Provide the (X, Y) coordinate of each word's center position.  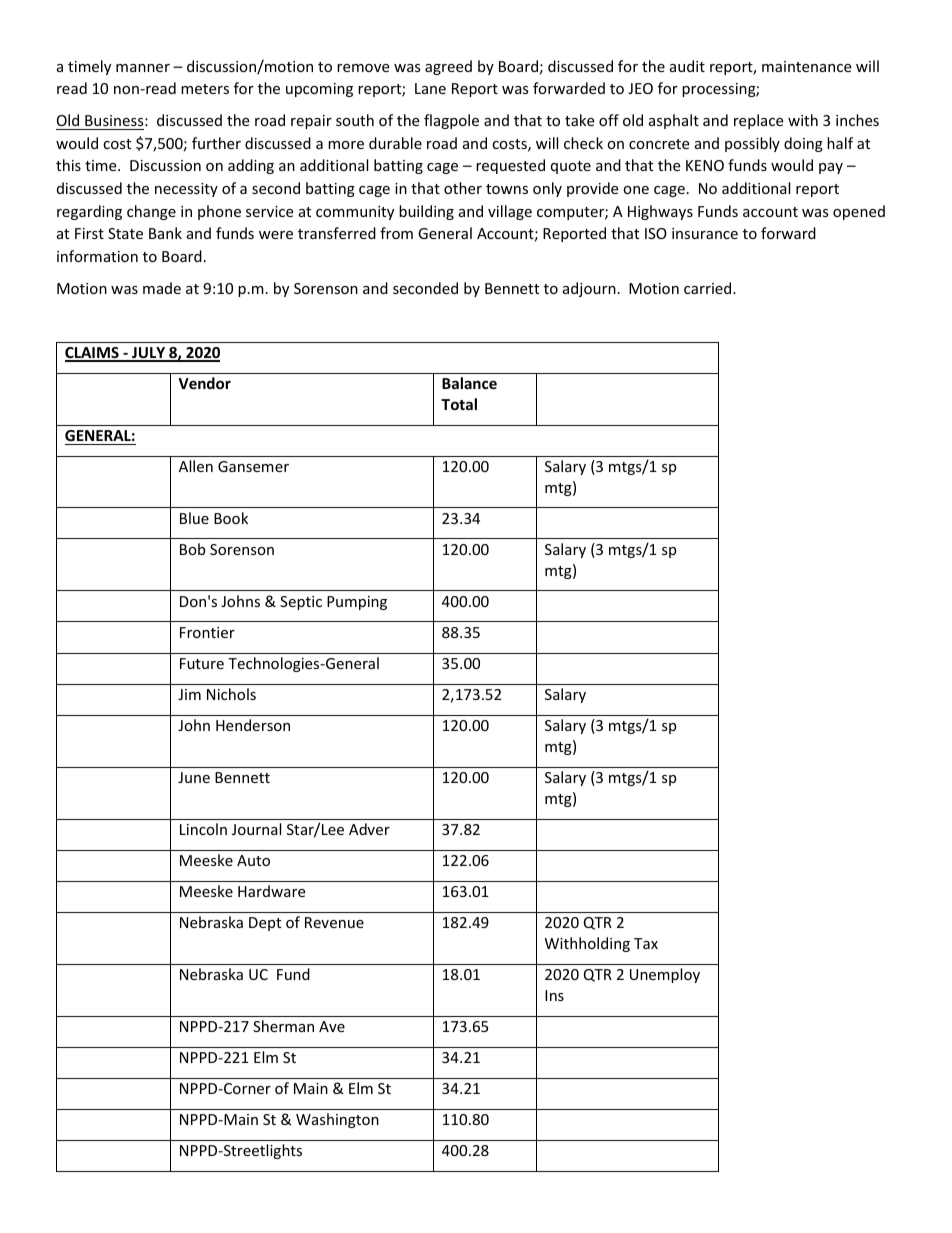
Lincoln (203, 829)
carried (709, 288)
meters (205, 89)
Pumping (357, 603)
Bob (192, 549)
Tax (646, 943)
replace (758, 121)
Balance (469, 383)
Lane (430, 88)
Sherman (283, 1026)
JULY (149, 354)
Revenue (334, 922)
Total (459, 404)
